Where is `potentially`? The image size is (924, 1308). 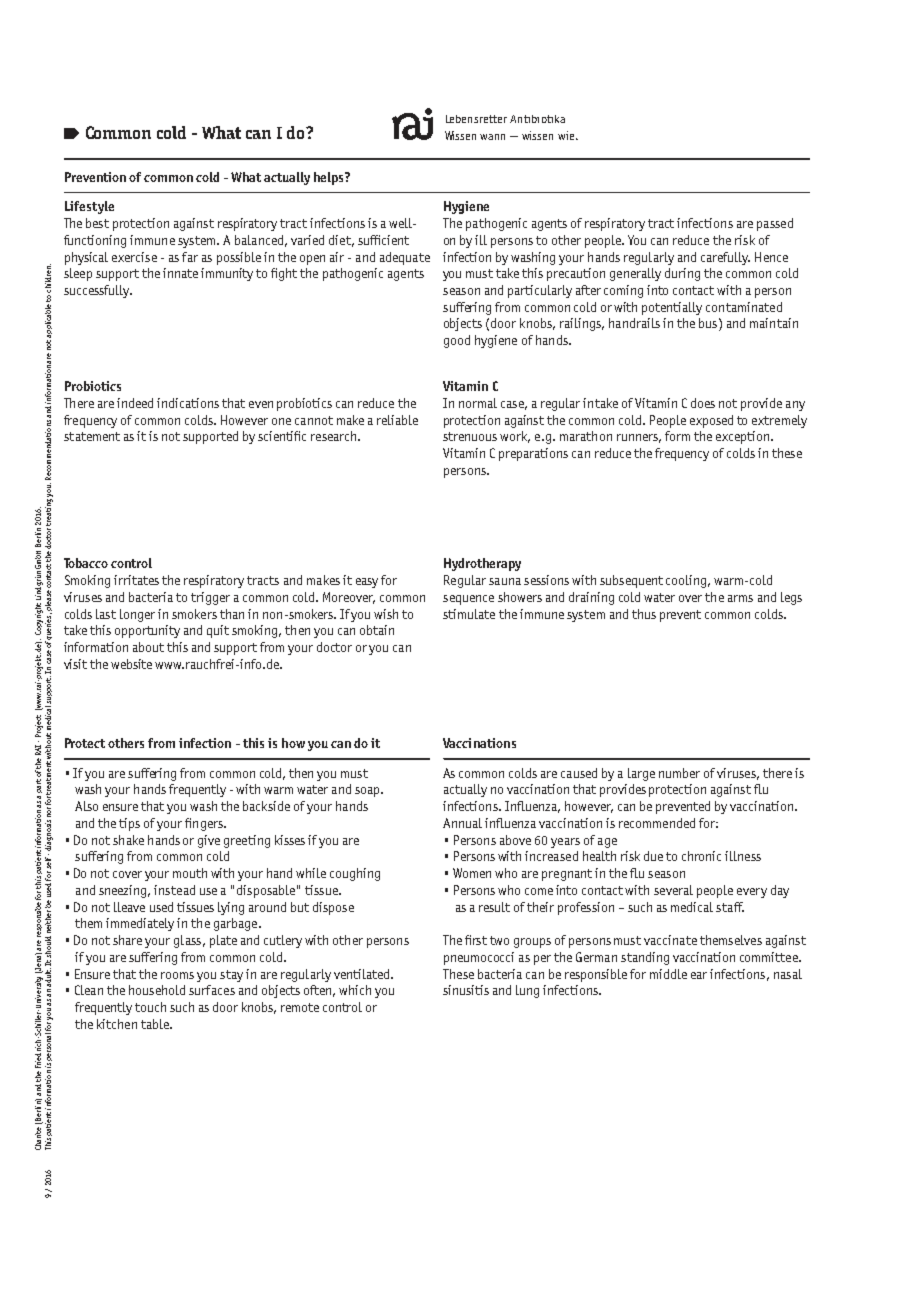
potentially is located at coordinates (672, 308).
